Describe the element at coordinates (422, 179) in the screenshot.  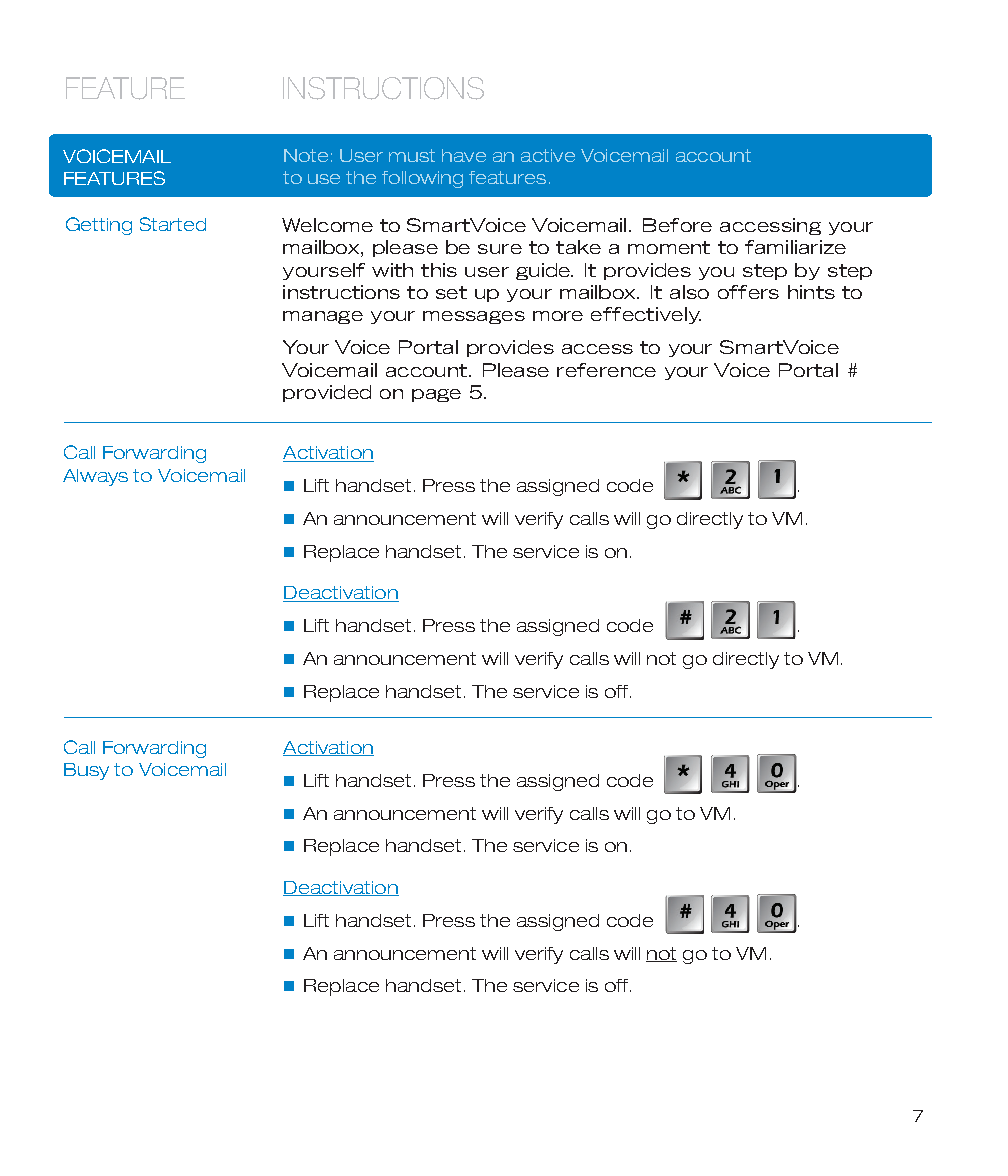
I see `following` at that location.
